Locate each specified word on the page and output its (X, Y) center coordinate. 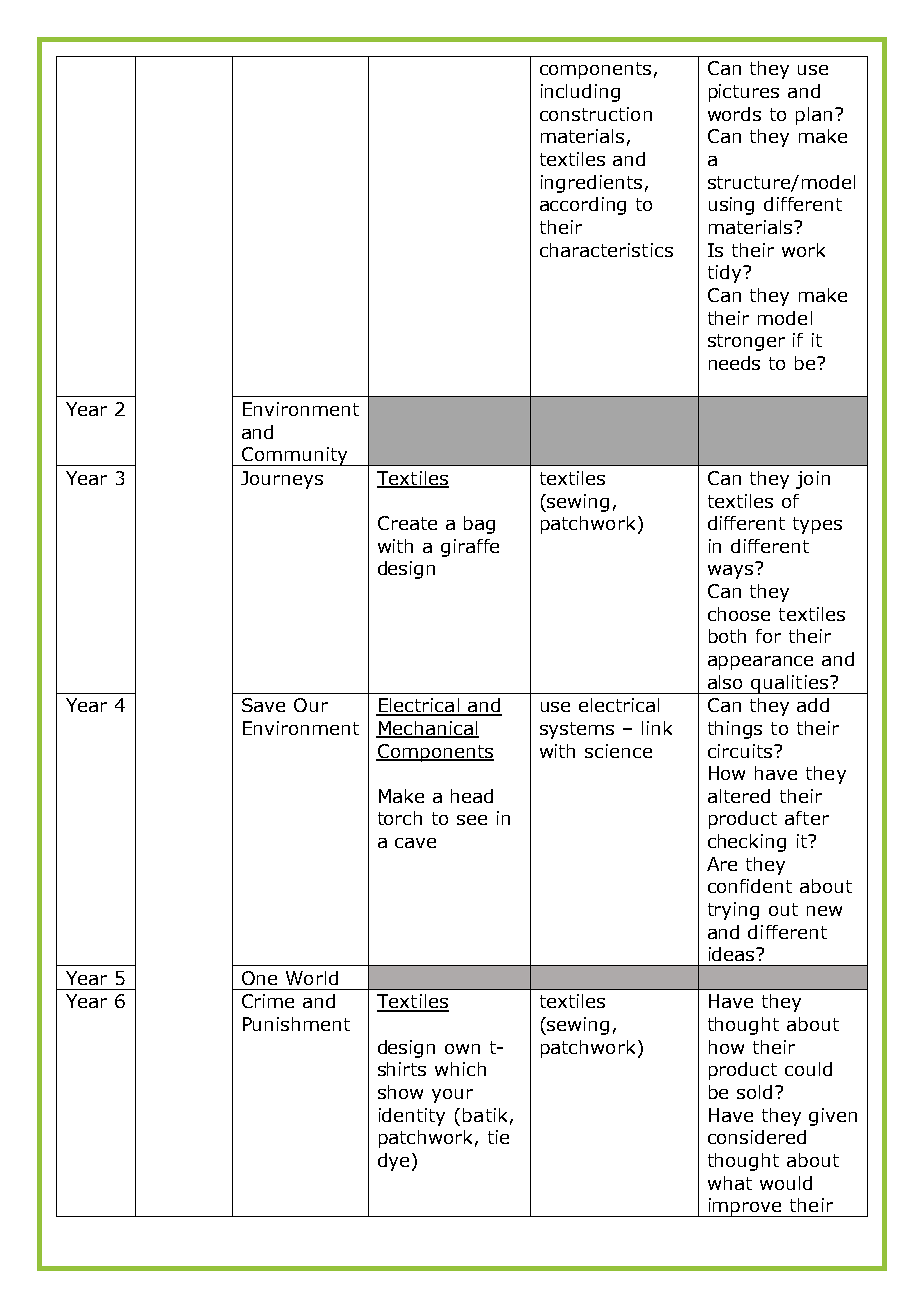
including (580, 93)
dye (393, 1162)
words (734, 114)
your (452, 1096)
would (786, 1183)
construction (596, 114)
